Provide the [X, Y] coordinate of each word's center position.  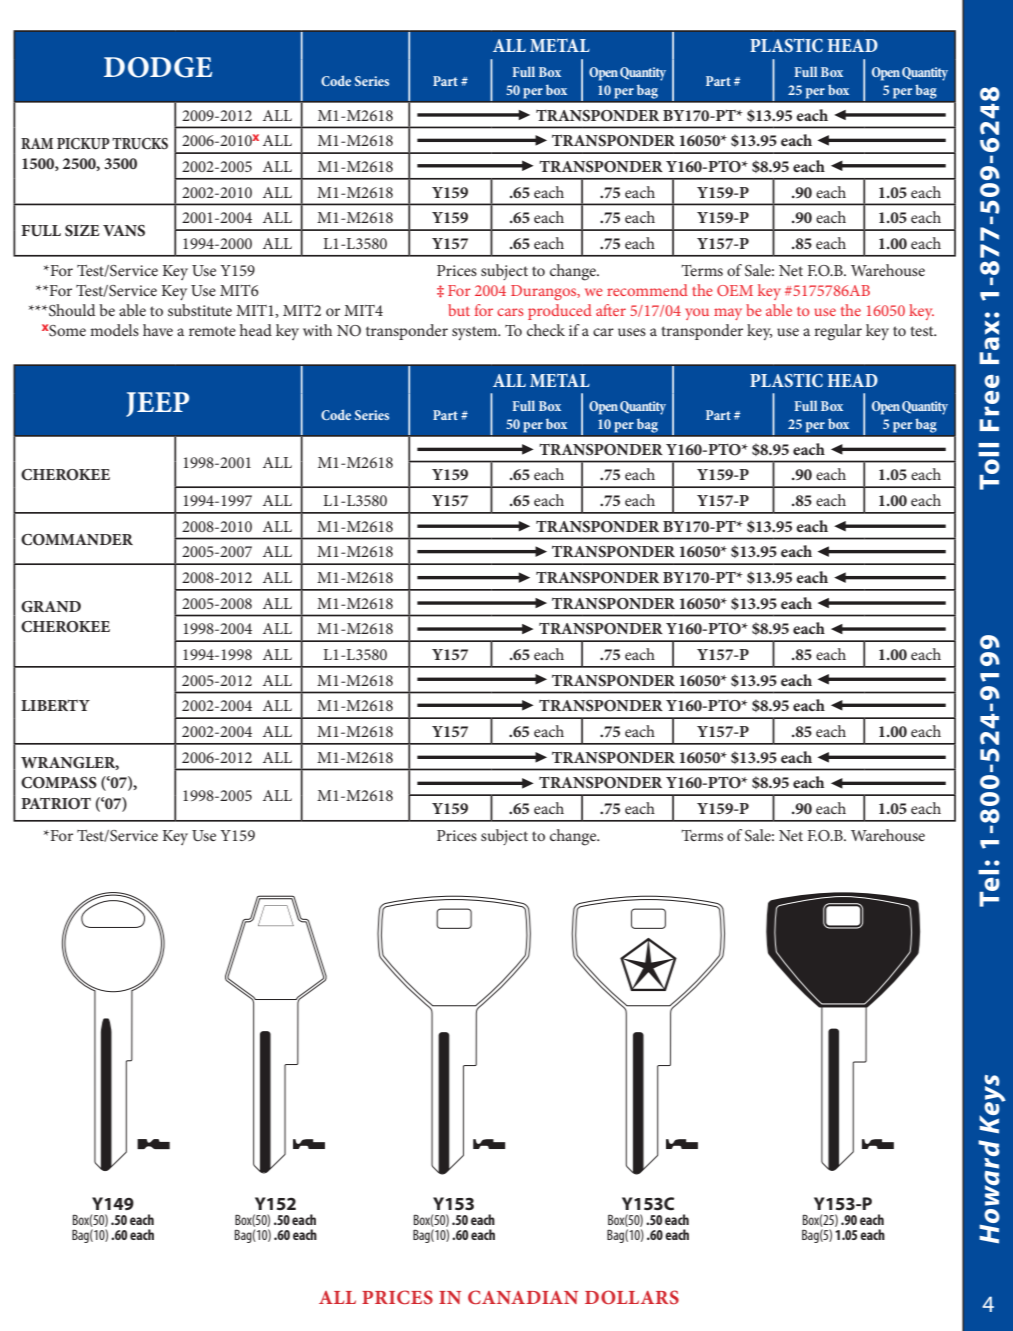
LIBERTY [55, 705]
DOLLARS [632, 1297]
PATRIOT [56, 804]
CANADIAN [523, 1297]
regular [838, 332]
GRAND [51, 607]
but [459, 310]
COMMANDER [77, 540]
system [476, 333]
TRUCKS [140, 144]
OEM [735, 290]
